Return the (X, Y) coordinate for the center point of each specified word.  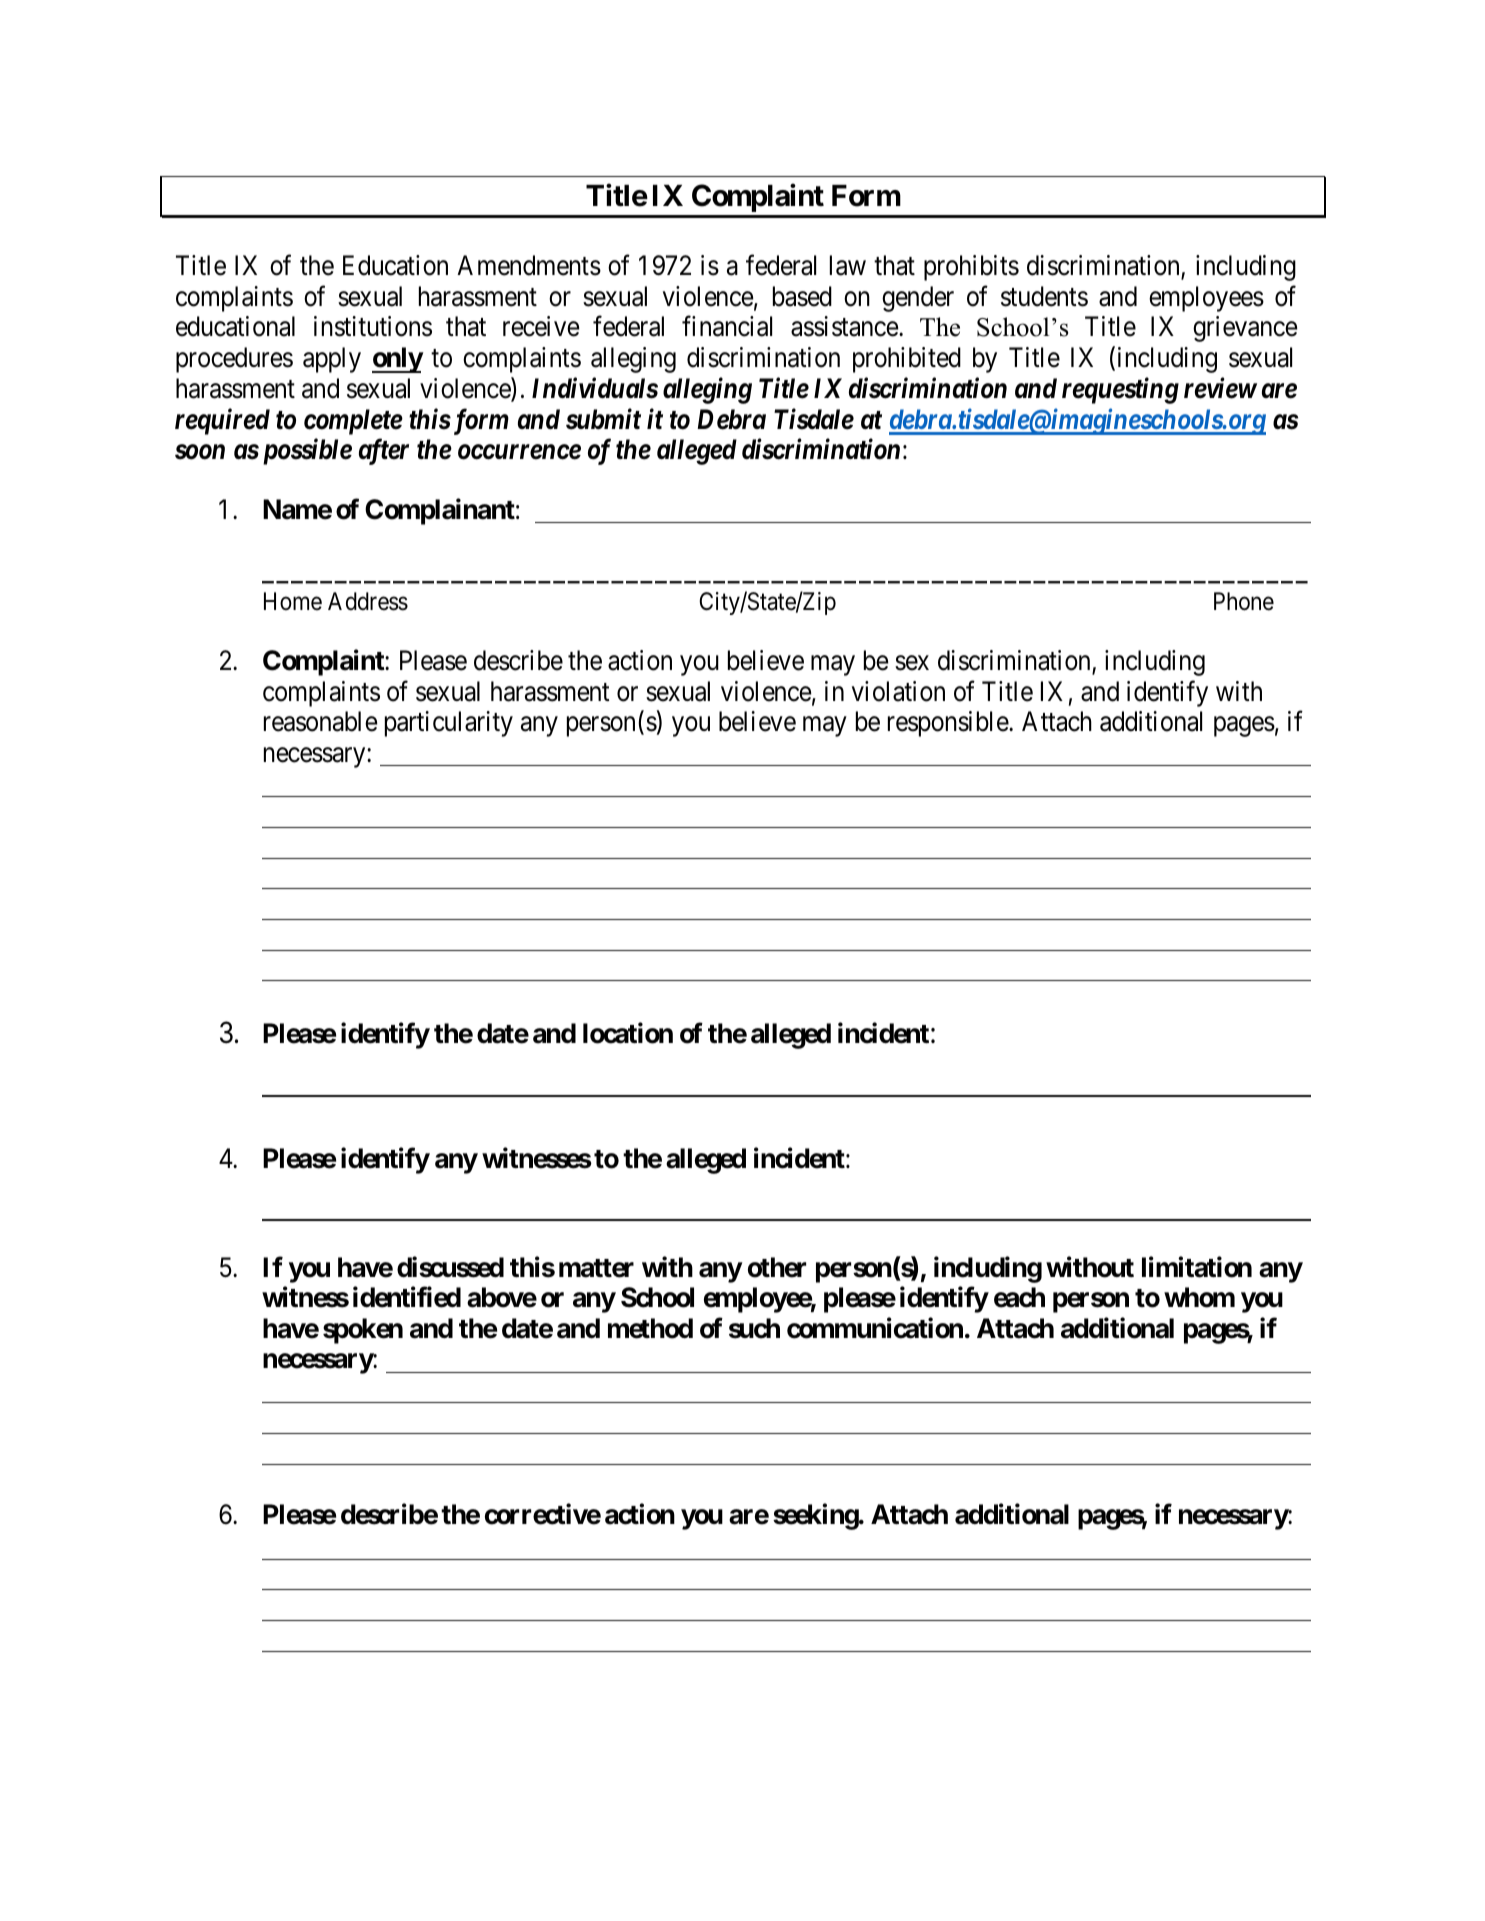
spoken (363, 1331)
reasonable (321, 721)
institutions (373, 326)
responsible (949, 724)
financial (727, 326)
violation (898, 691)
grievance (1245, 329)
